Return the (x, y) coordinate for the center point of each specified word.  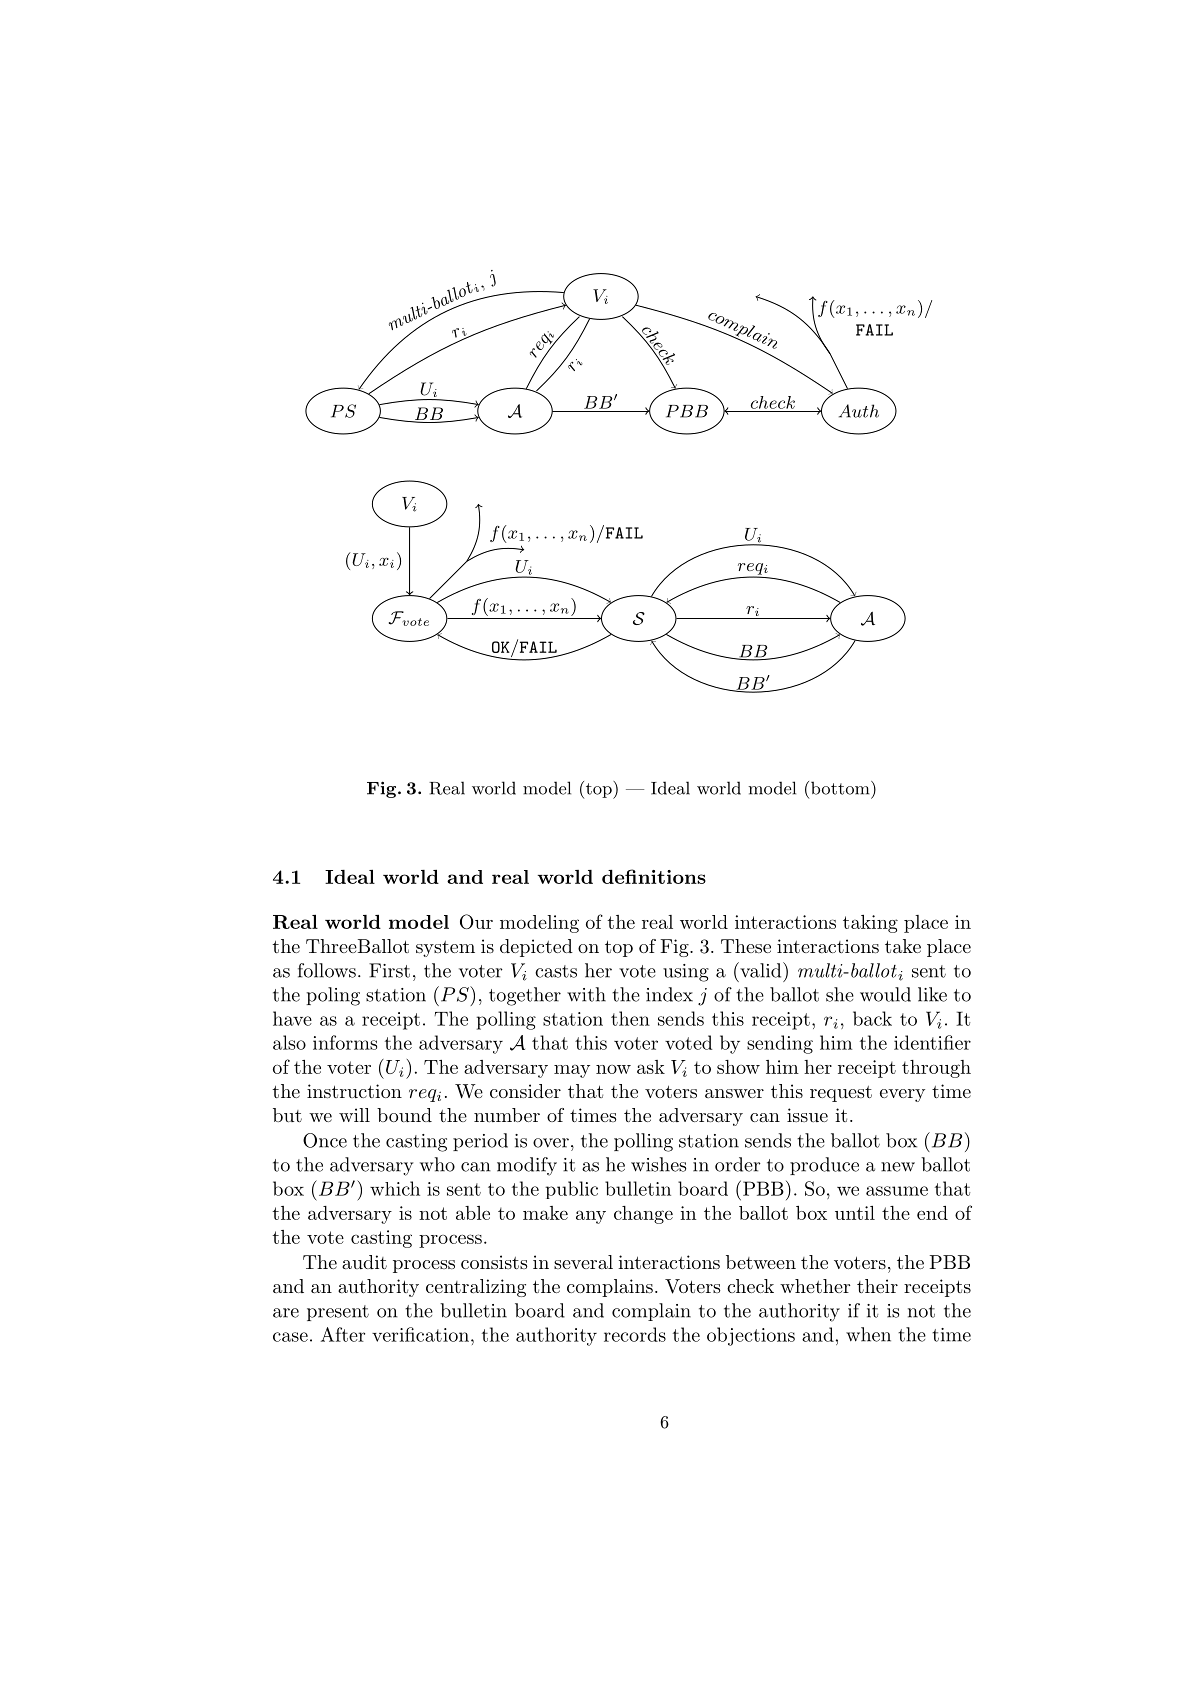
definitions (654, 876)
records (635, 1334)
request (841, 1094)
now (613, 1069)
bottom (840, 788)
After (343, 1334)
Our (476, 921)
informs (345, 1042)
